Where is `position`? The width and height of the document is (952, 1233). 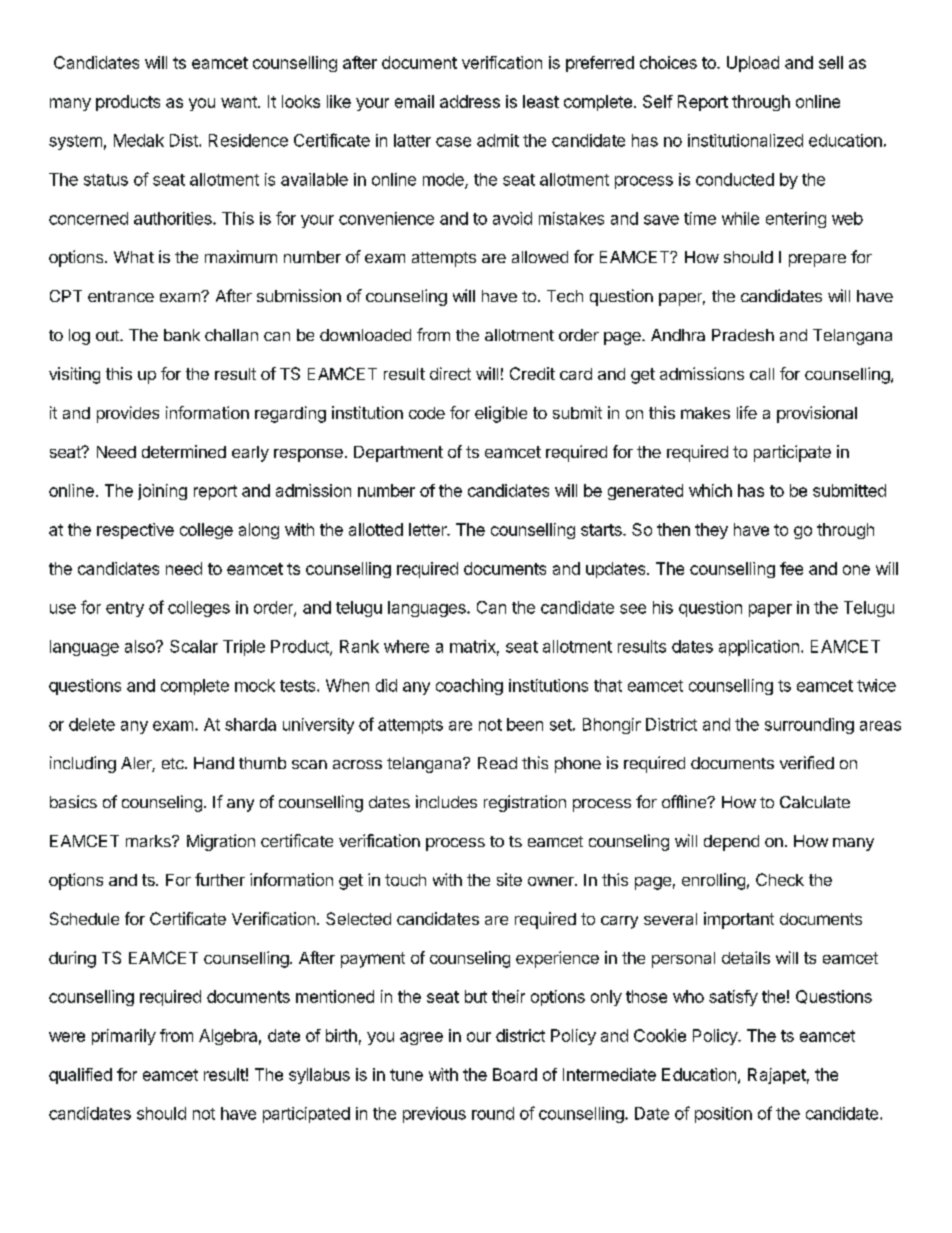 position is located at coordinates (723, 1115).
